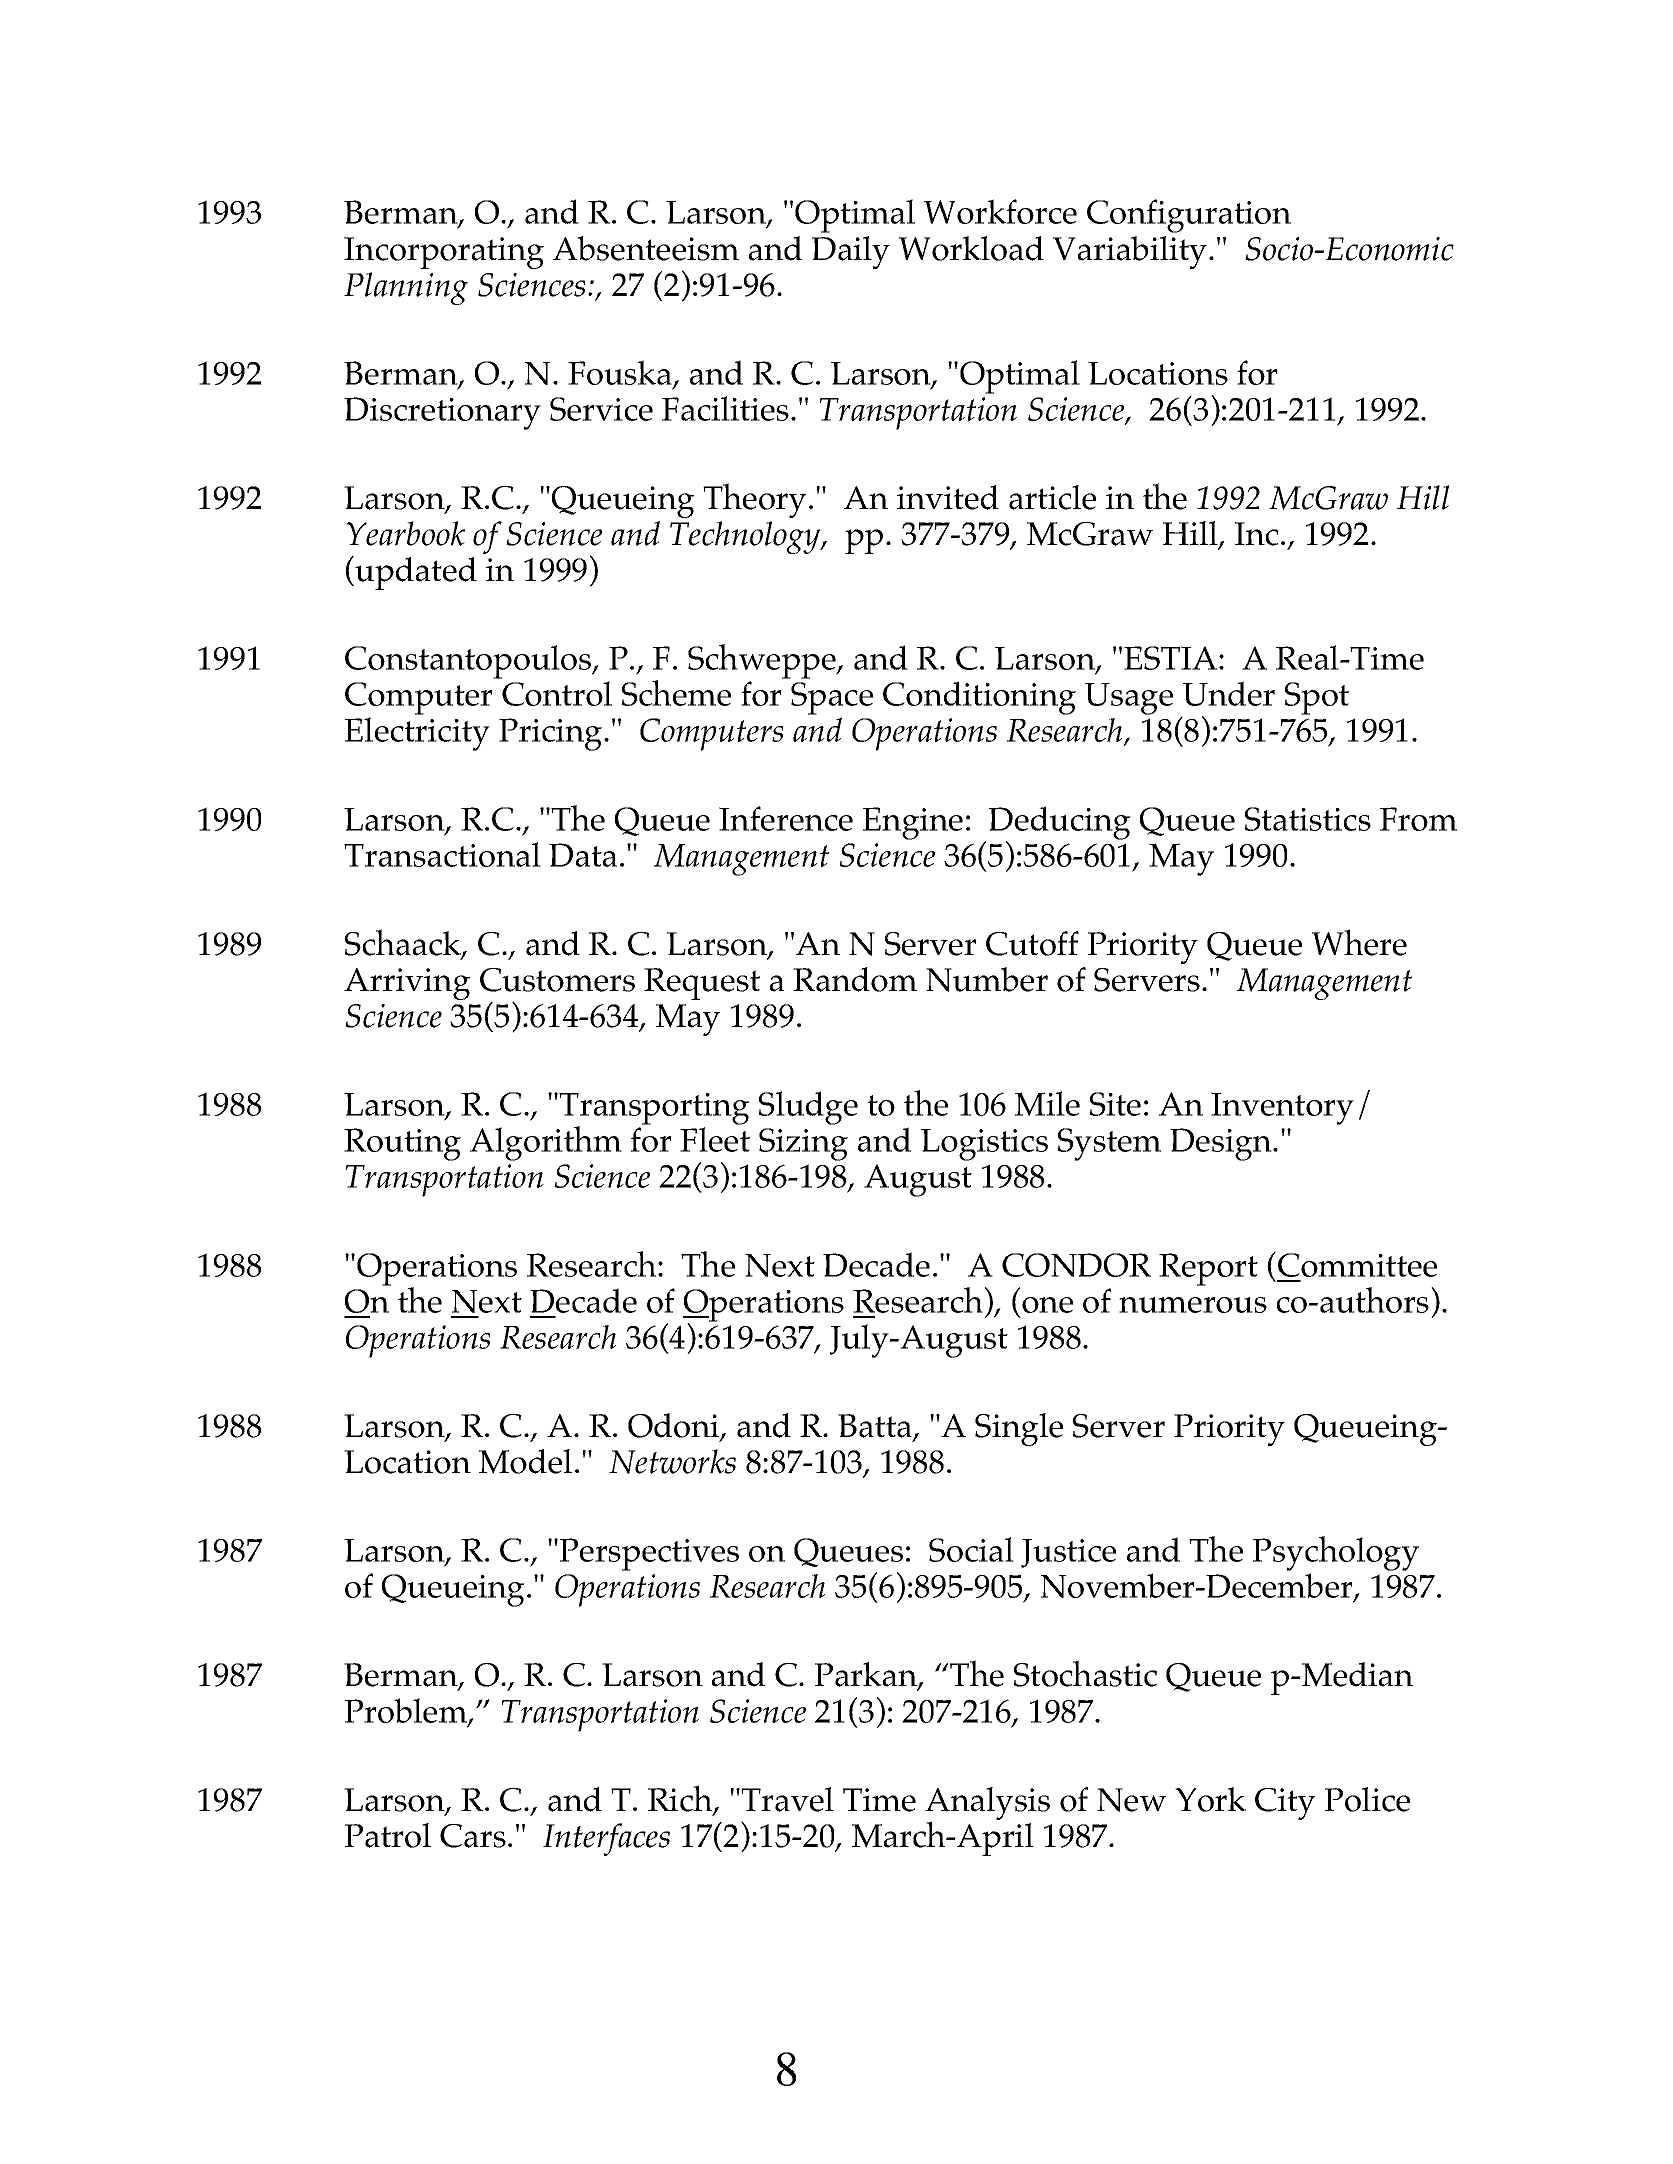 This screenshot has height=2164, width=1673. I want to click on Single, so click(1019, 1429).
